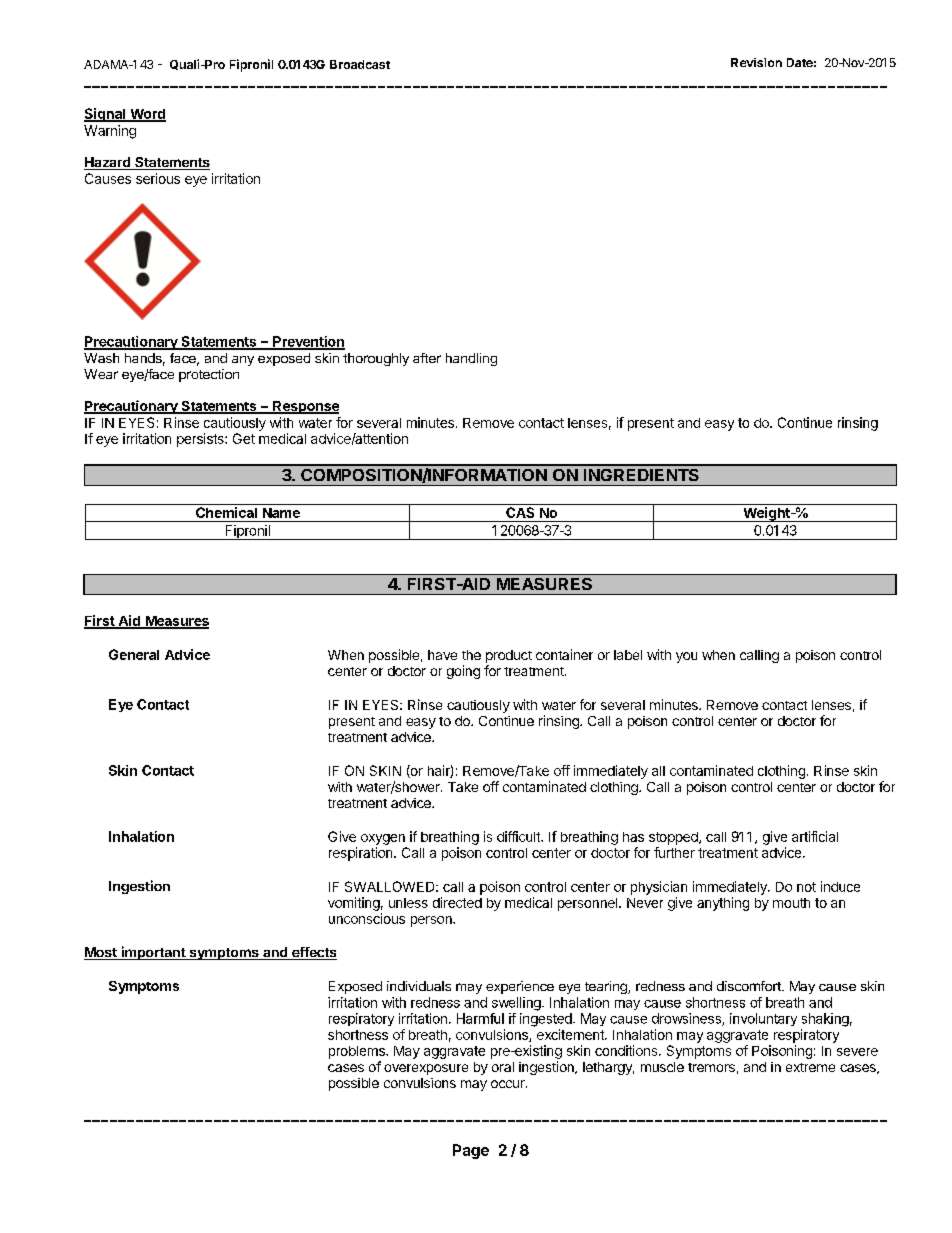 The image size is (952, 1233). I want to click on extreme, so click(810, 1067).
